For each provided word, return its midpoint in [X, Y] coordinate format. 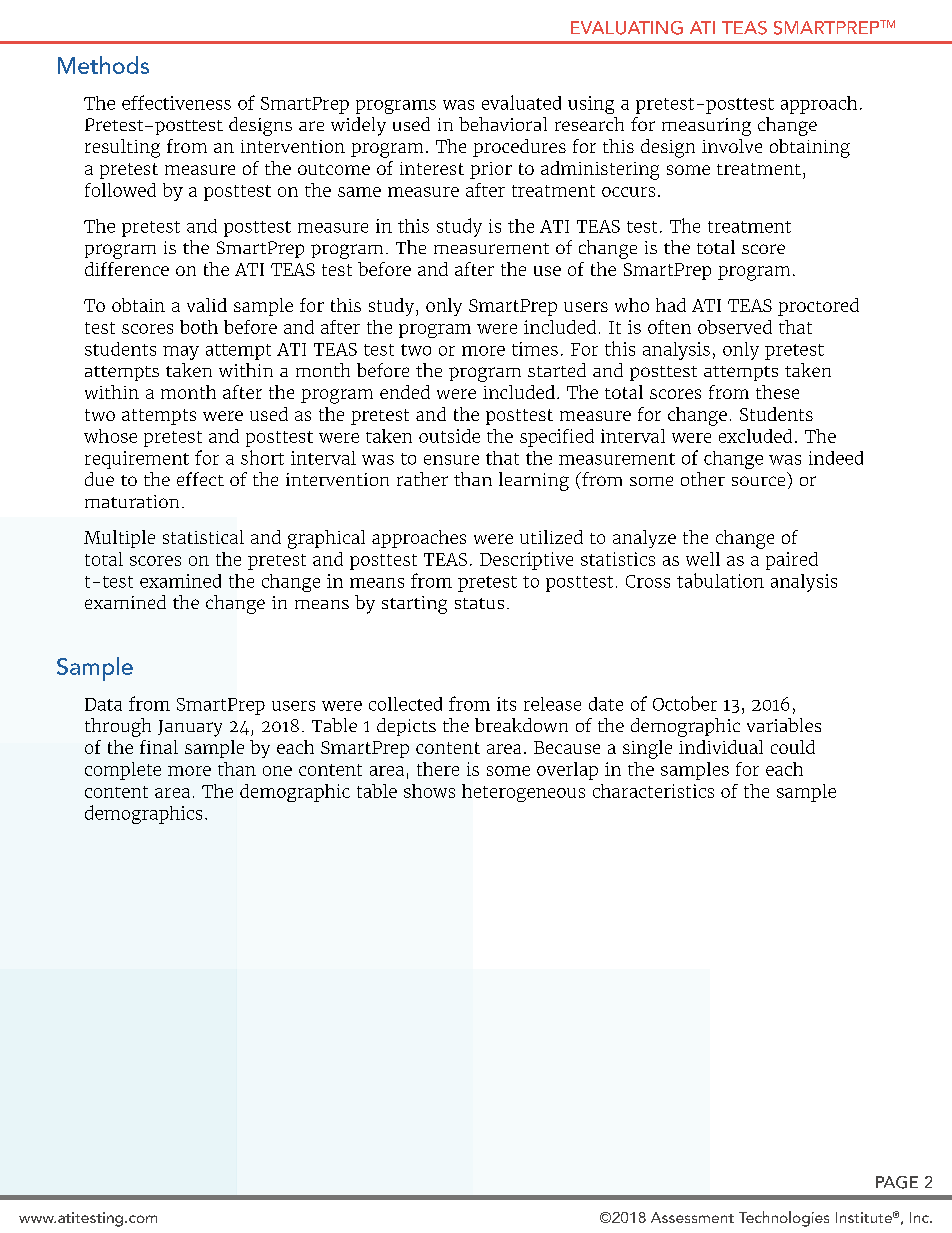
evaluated [521, 102]
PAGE [897, 1182]
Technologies [784, 1219]
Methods [103, 65]
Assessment [692, 1217]
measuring [706, 127]
